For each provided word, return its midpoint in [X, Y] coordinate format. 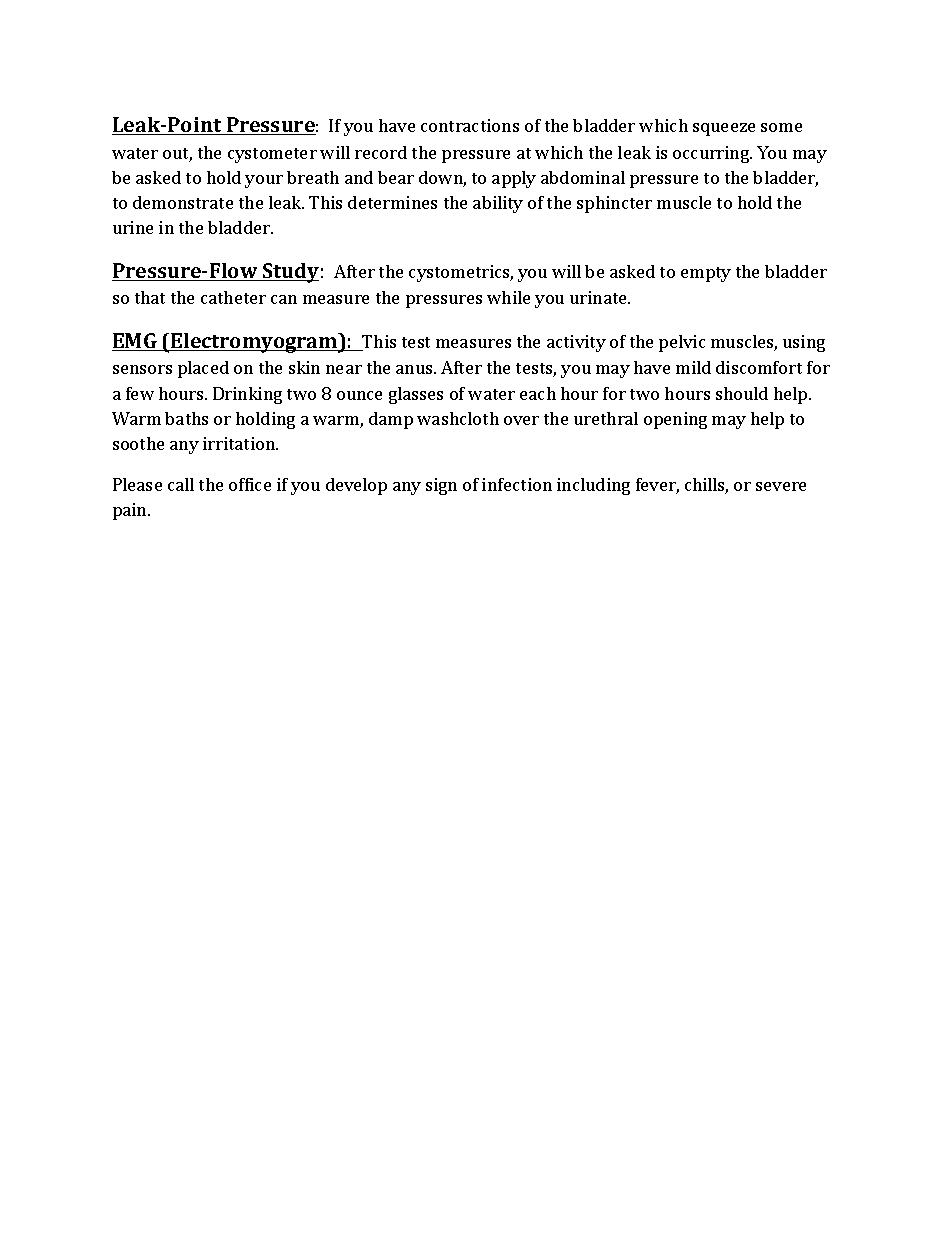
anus [415, 369]
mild [693, 367]
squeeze [724, 129]
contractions [470, 125]
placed [203, 369]
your [264, 181]
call [181, 484]
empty [706, 274]
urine [133, 227]
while [508, 297]
